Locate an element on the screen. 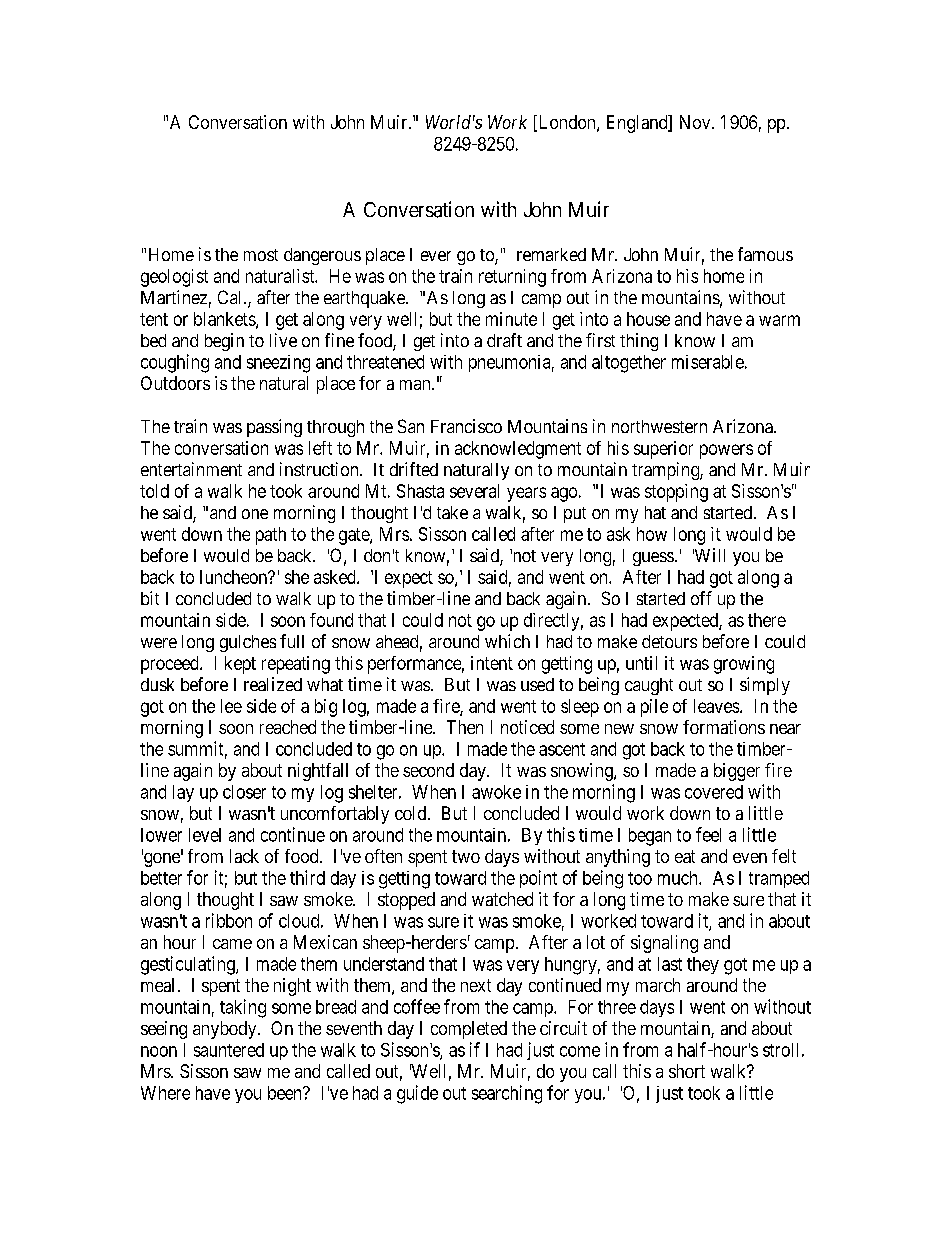 This screenshot has width=952, height=1233. closer is located at coordinates (244, 792).
